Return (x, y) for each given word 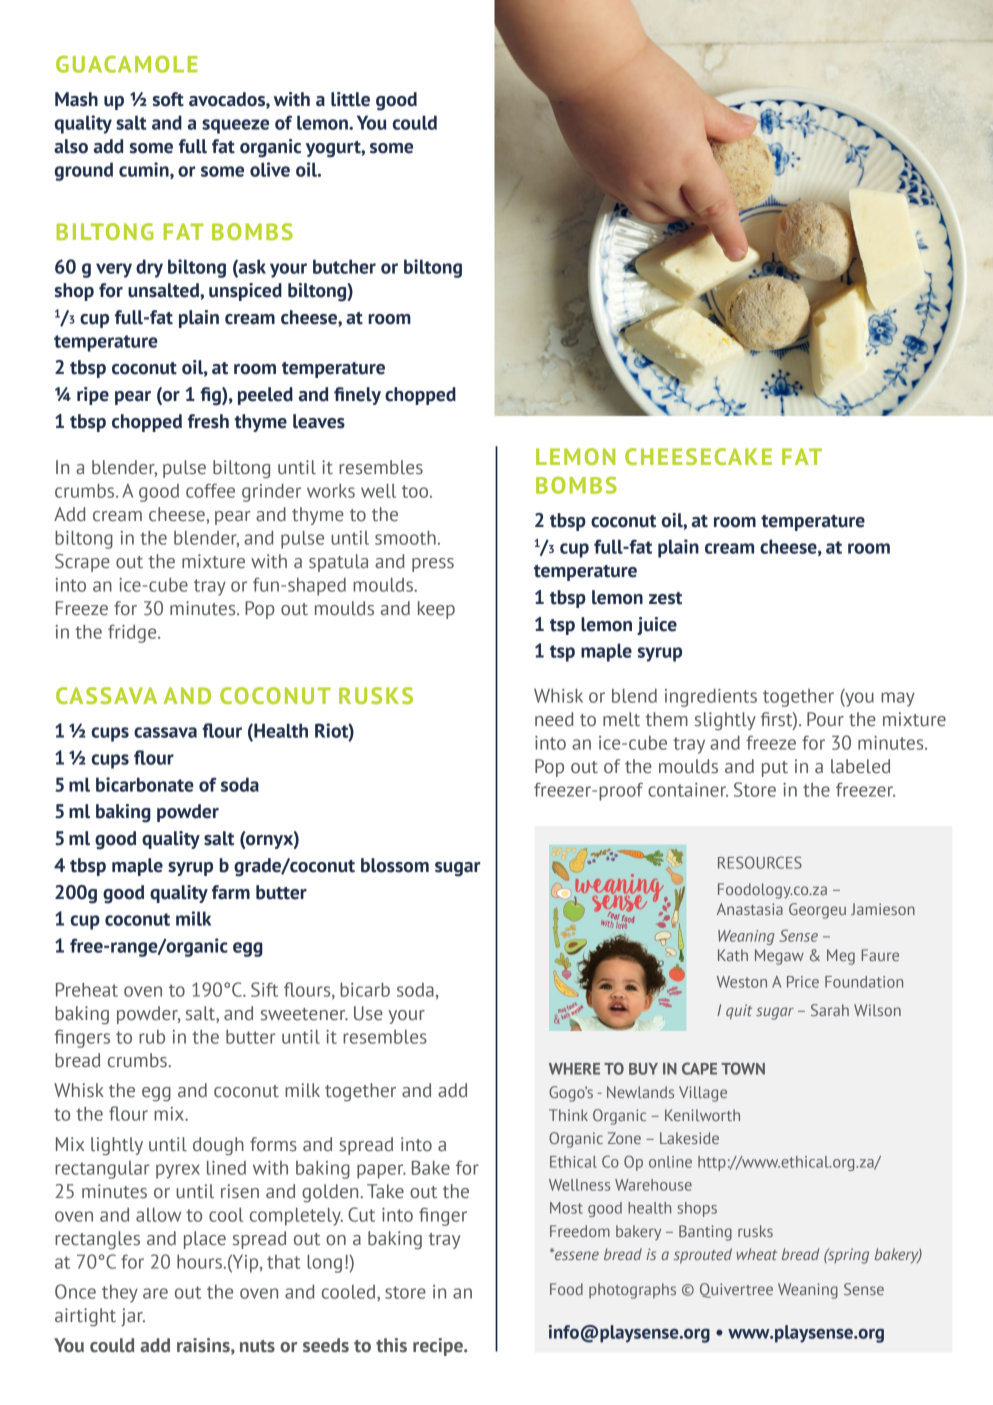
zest (665, 598)
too (416, 491)
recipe (439, 1347)
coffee (210, 491)
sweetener (304, 1014)
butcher (344, 266)
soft (168, 99)
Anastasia (750, 909)
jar (133, 1317)
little (350, 99)
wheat (756, 1254)
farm (231, 892)
